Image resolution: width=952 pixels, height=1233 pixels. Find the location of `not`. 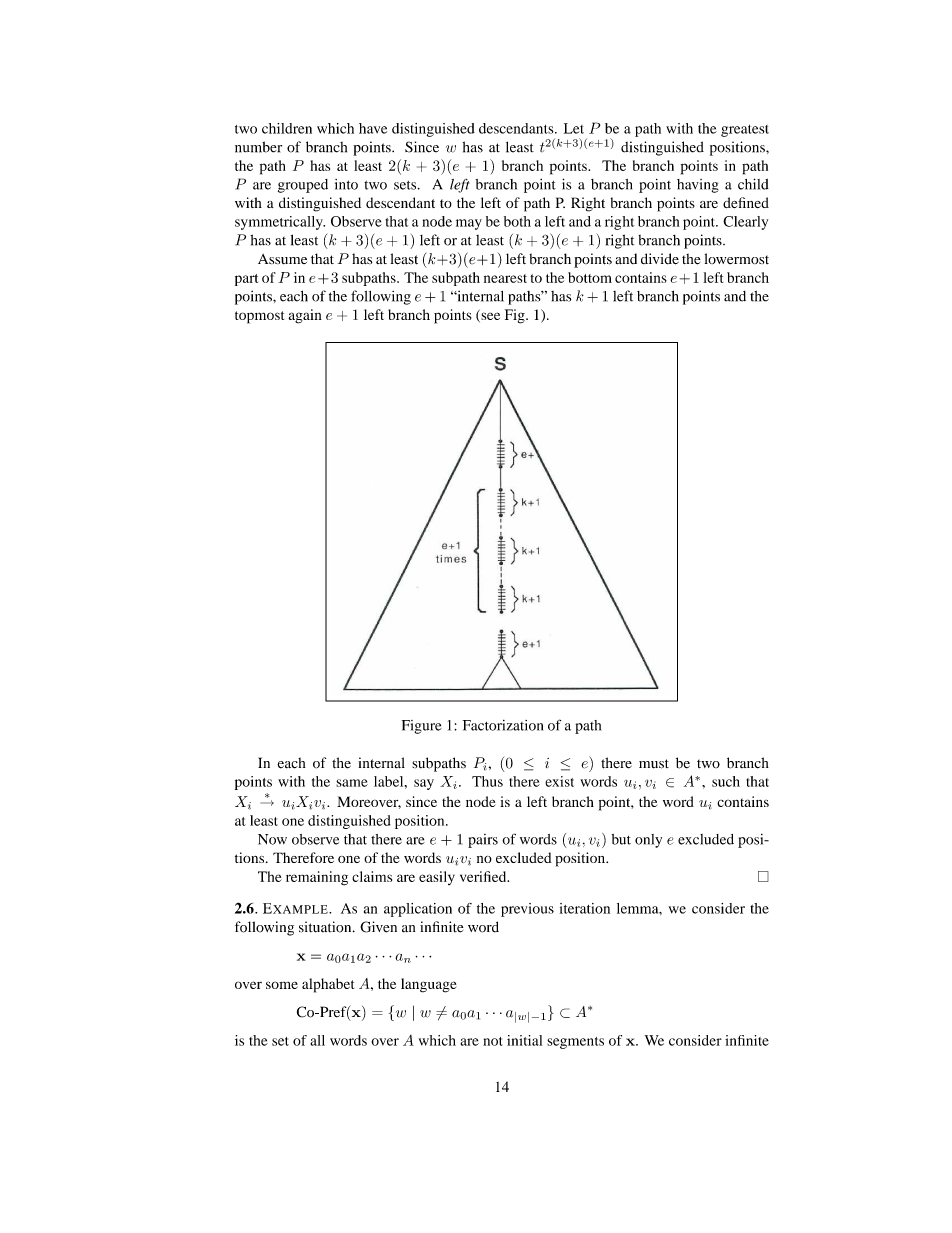

not is located at coordinates (492, 1041).
